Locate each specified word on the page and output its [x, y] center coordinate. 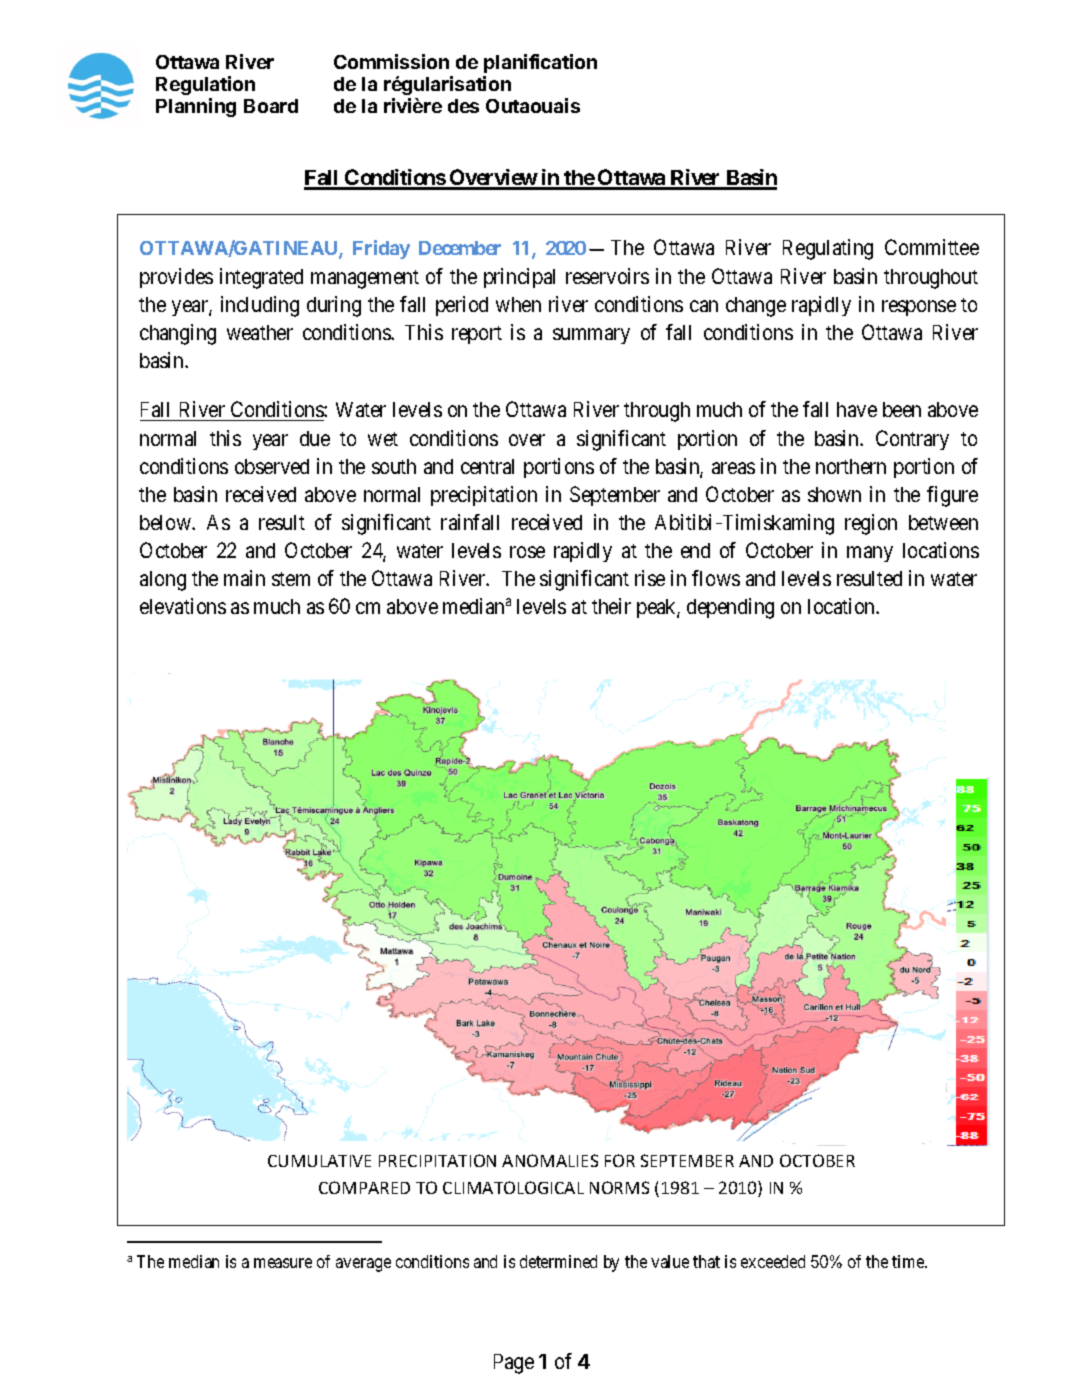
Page [514, 1364]
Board [271, 106]
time [909, 1261]
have [857, 409]
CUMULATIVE [319, 1161]
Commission [391, 61]
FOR [620, 1160]
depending [730, 608]
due [315, 438]
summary [591, 336]
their [611, 606]
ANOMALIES [550, 1160]
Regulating [828, 249]
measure [283, 1263]
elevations [183, 606]
